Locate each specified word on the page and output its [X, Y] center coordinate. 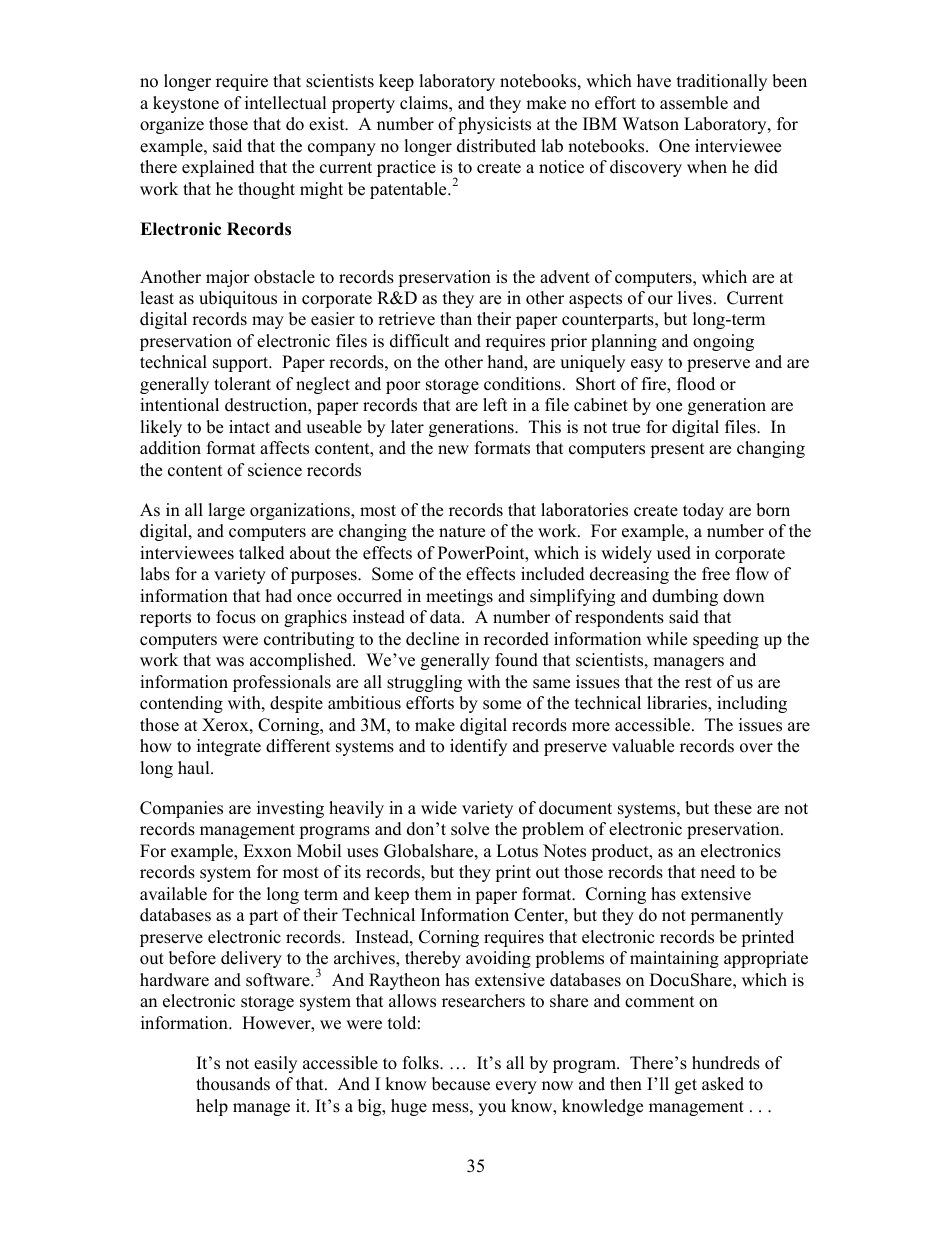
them [433, 894]
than [456, 318]
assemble [694, 103]
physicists [494, 125]
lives [695, 298]
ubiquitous [238, 299]
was [230, 662]
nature [462, 532]
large [226, 511]
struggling [424, 683]
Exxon [267, 851]
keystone [186, 104]
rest [698, 683]
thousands [233, 1084]
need [718, 872]
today [703, 511]
